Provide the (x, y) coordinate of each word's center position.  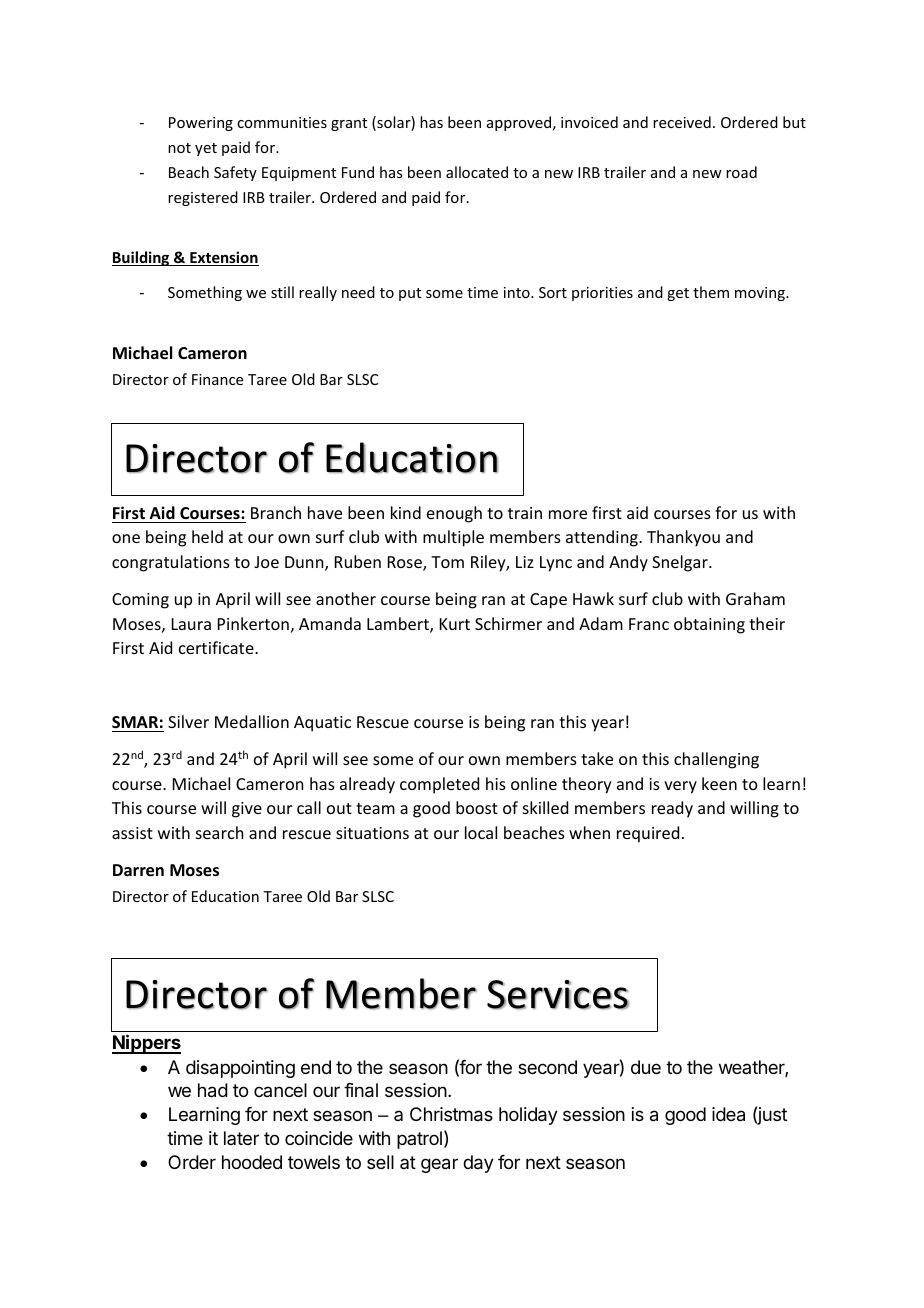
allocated (477, 172)
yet (206, 149)
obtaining (709, 625)
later (241, 1138)
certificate (217, 647)
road (741, 172)
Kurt (455, 624)
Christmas (451, 1114)
